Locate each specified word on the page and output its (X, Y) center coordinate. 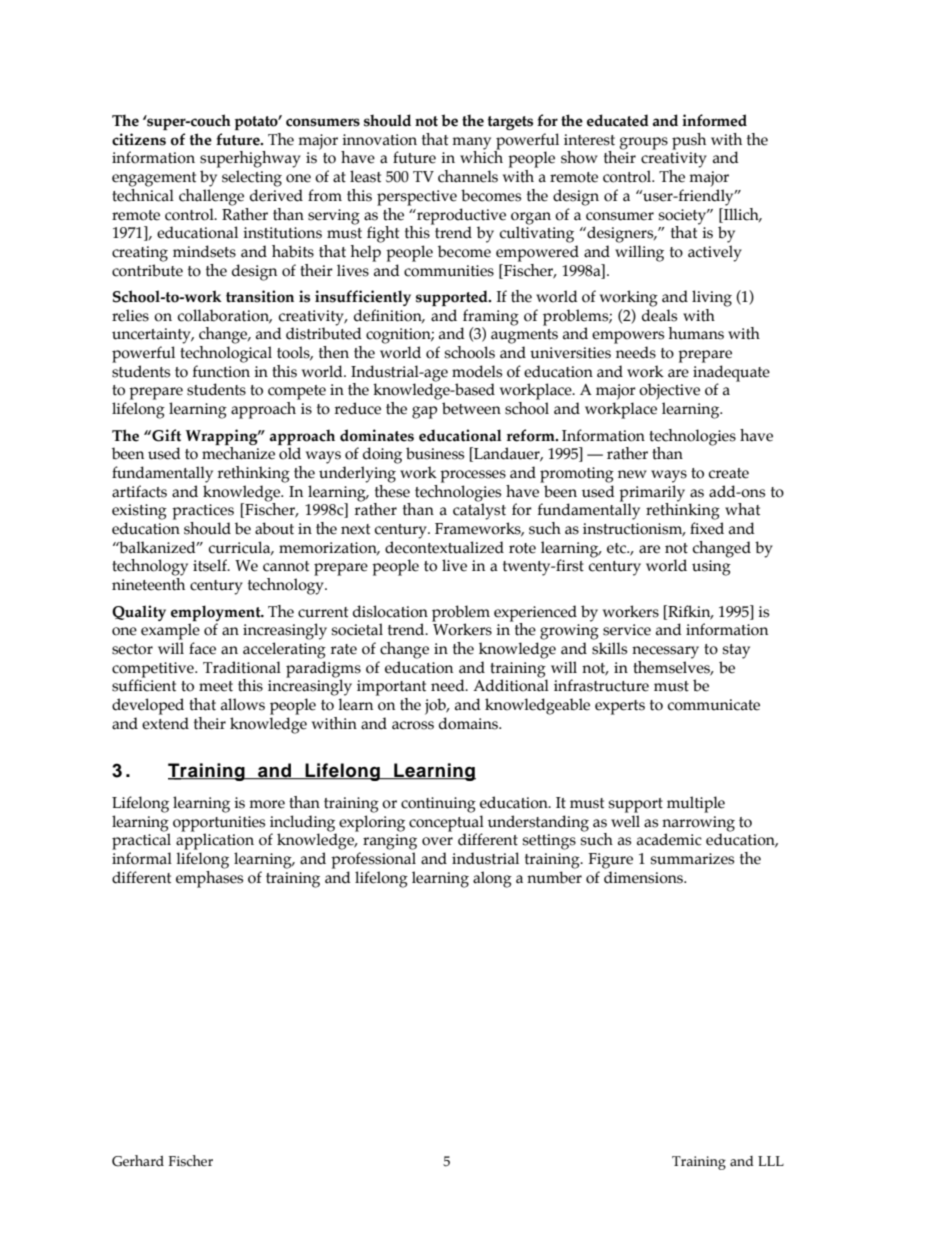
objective (669, 391)
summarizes (692, 859)
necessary (665, 652)
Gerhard (138, 1161)
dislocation (390, 611)
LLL (771, 1161)
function (221, 371)
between (471, 408)
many (471, 144)
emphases (209, 878)
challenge (211, 196)
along (492, 879)
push (689, 141)
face (202, 648)
